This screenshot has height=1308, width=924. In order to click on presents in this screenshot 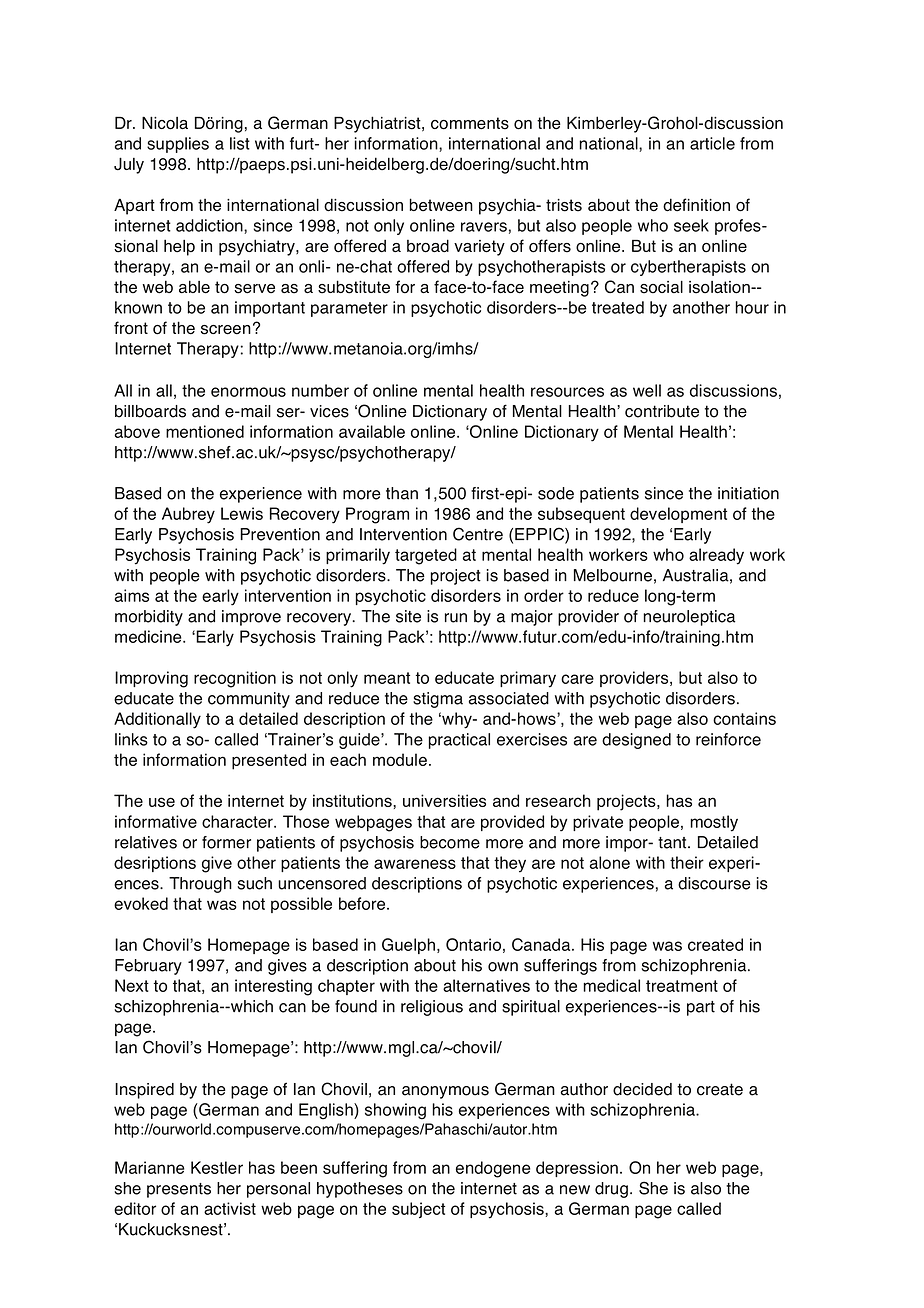, I will do `click(179, 1190)`.
